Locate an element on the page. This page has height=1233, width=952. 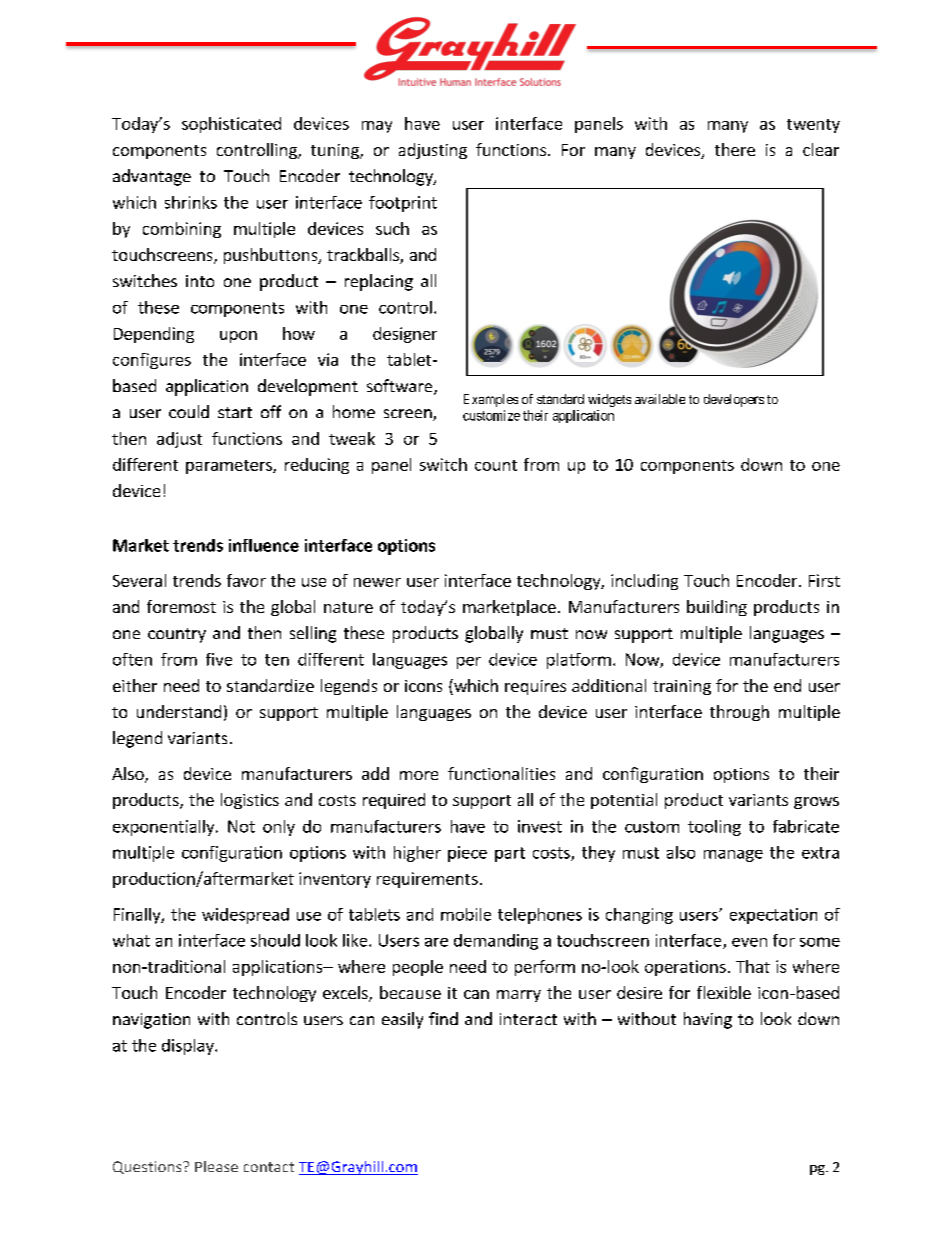
requires is located at coordinates (535, 687).
